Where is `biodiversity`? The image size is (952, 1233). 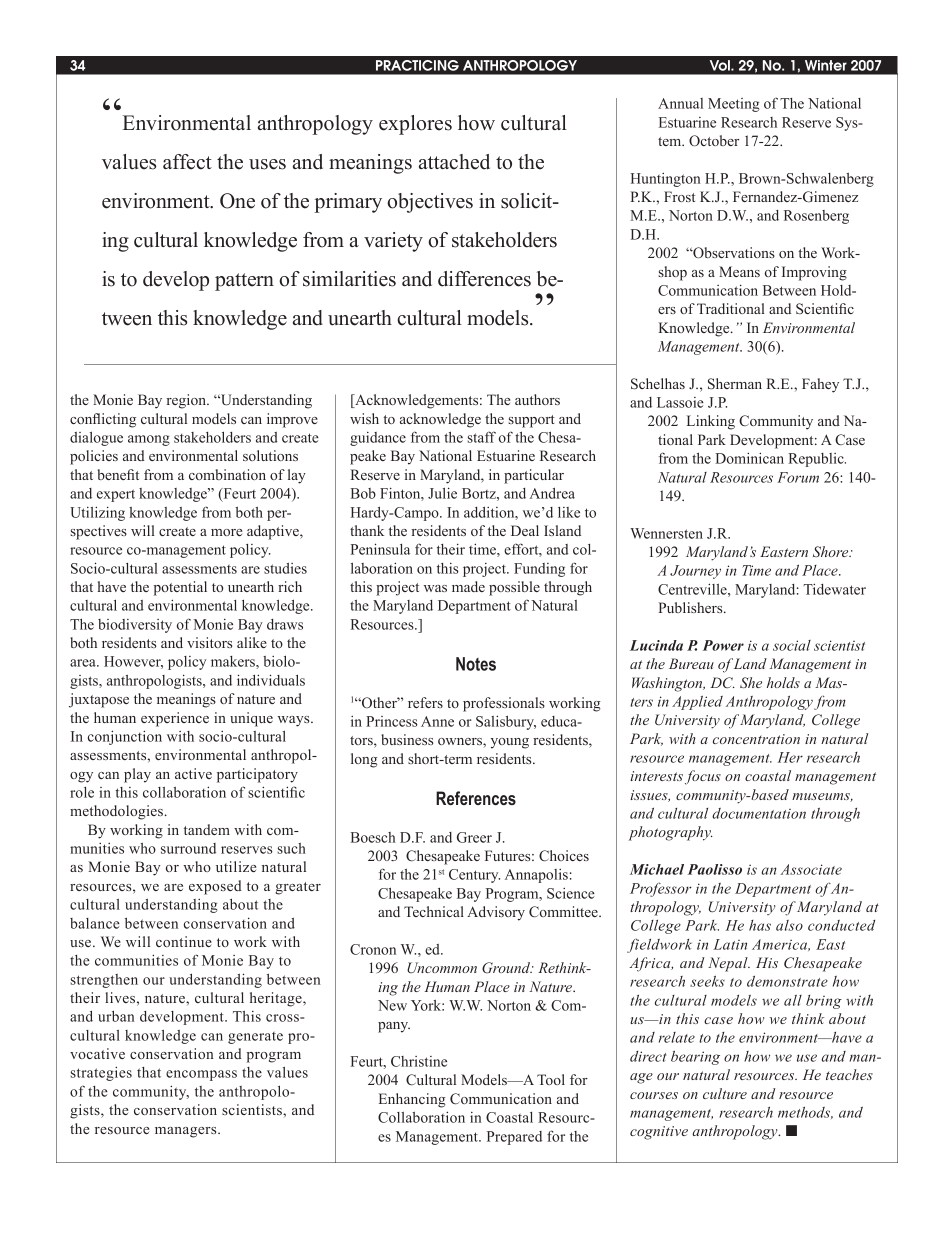
biodiversity is located at coordinates (135, 626).
